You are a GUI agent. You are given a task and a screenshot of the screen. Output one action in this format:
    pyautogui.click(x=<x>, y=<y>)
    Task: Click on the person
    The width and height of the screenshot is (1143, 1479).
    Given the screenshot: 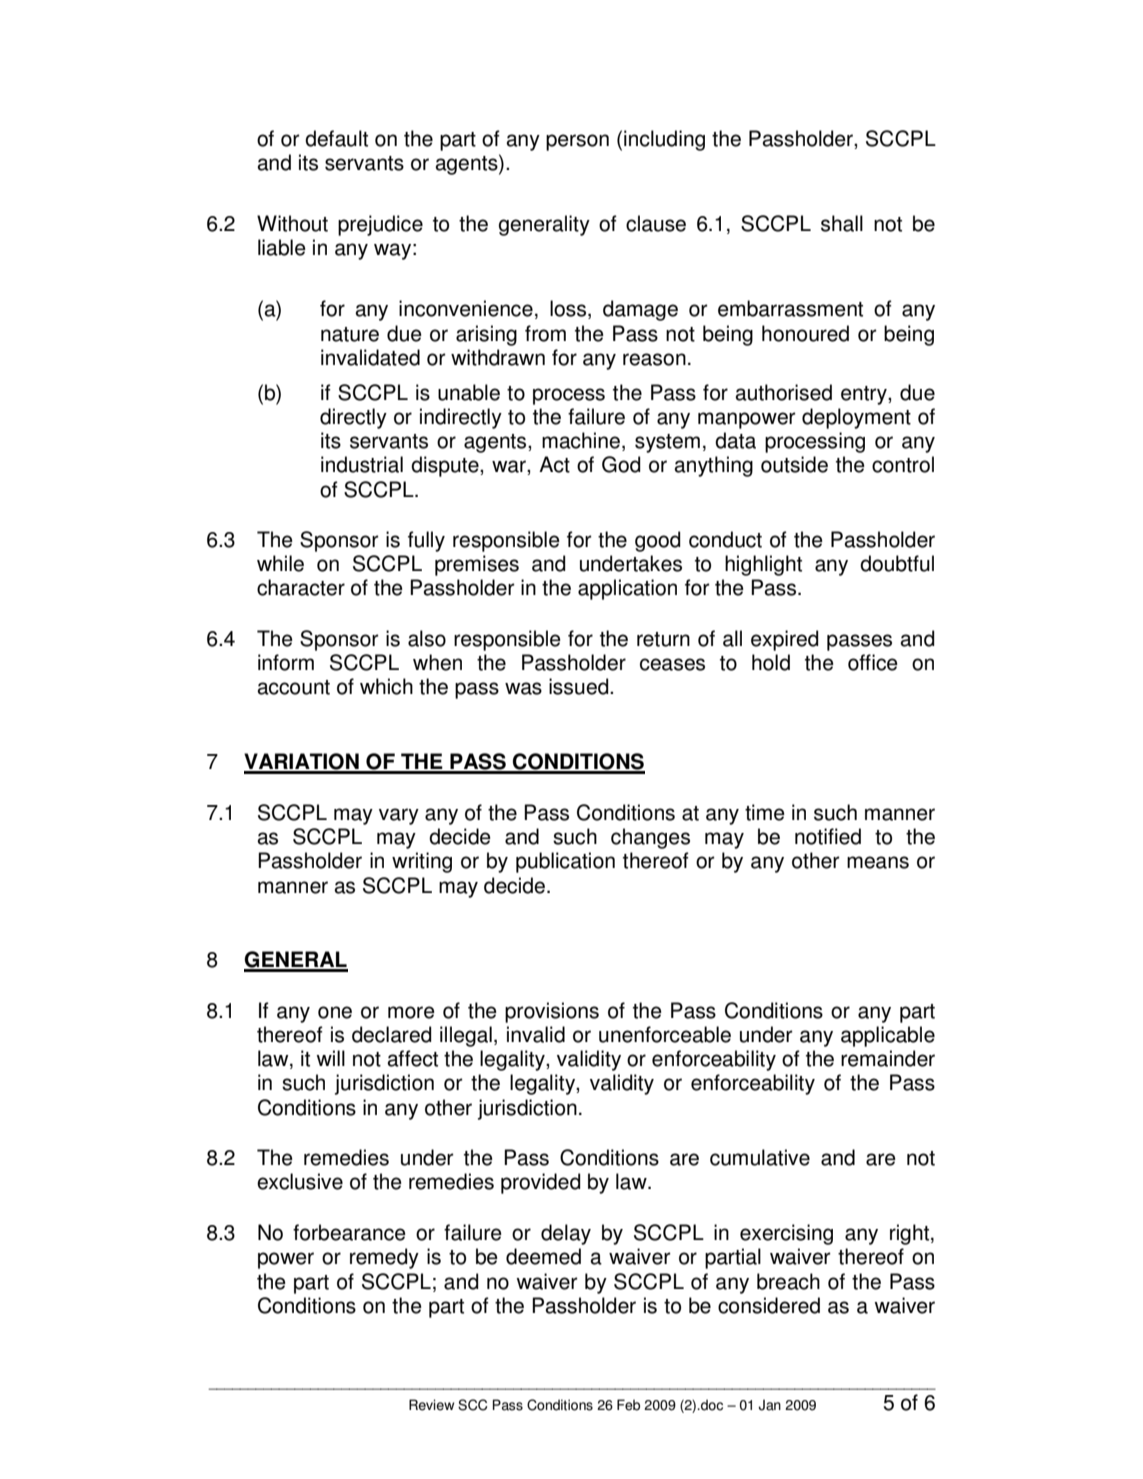 What is the action you would take?
    pyautogui.click(x=577, y=142)
